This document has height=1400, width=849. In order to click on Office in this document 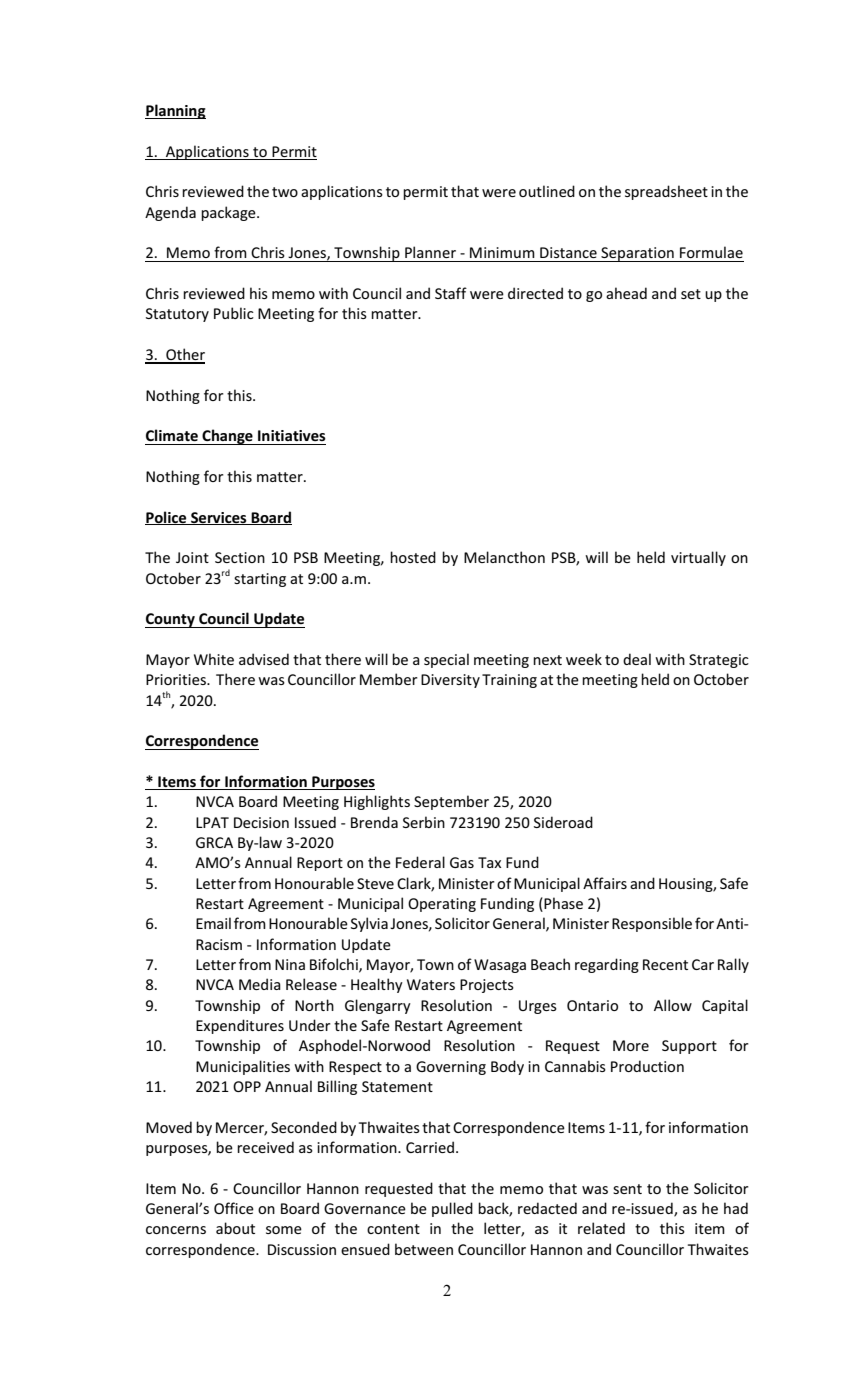, I will do `click(234, 1208)`.
